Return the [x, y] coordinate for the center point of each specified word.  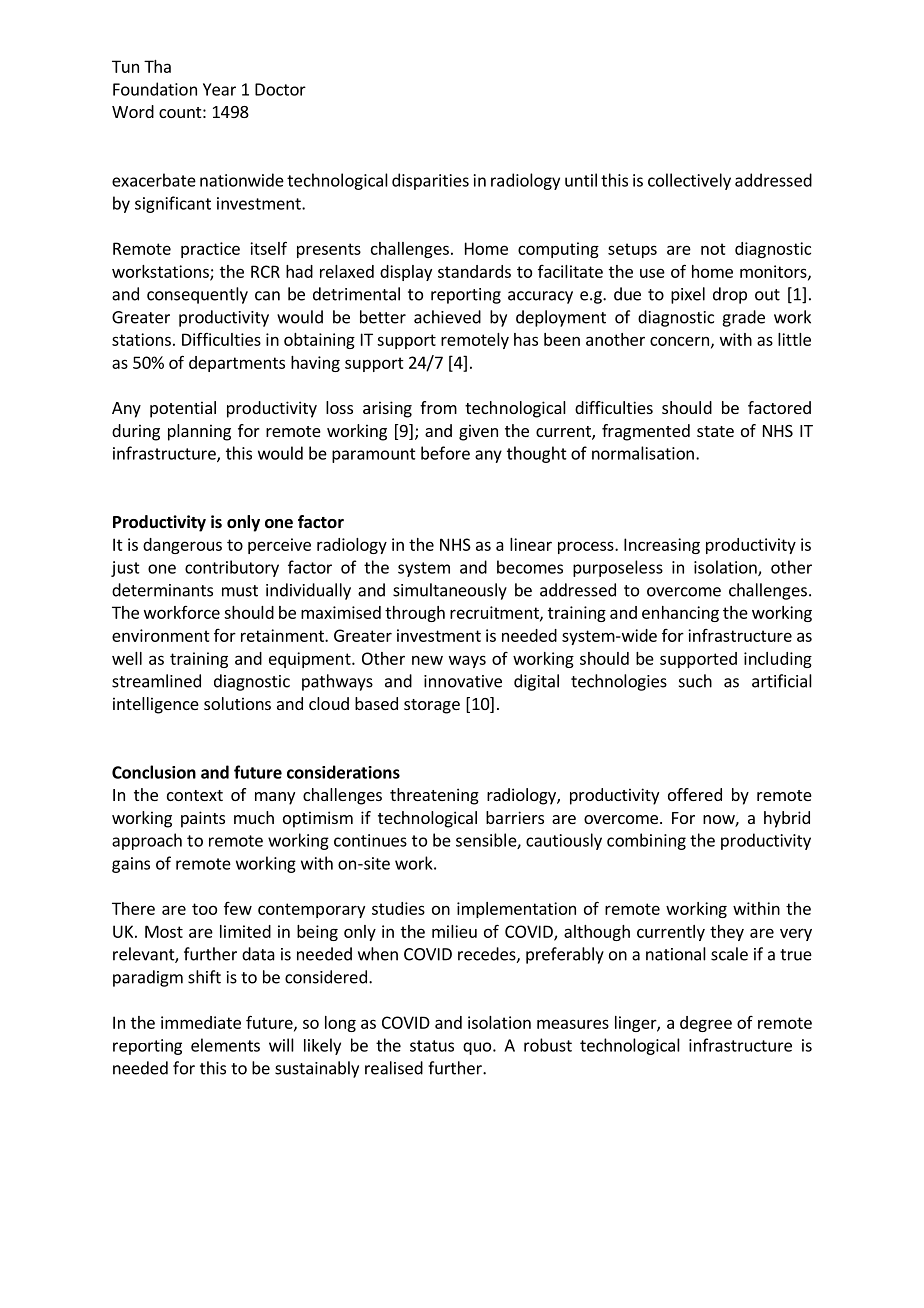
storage [432, 706]
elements [225, 1045]
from [438, 407]
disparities [430, 181]
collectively [689, 181]
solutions [237, 703]
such [695, 681]
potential [183, 409]
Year [219, 89]
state [715, 431]
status [432, 1046]
